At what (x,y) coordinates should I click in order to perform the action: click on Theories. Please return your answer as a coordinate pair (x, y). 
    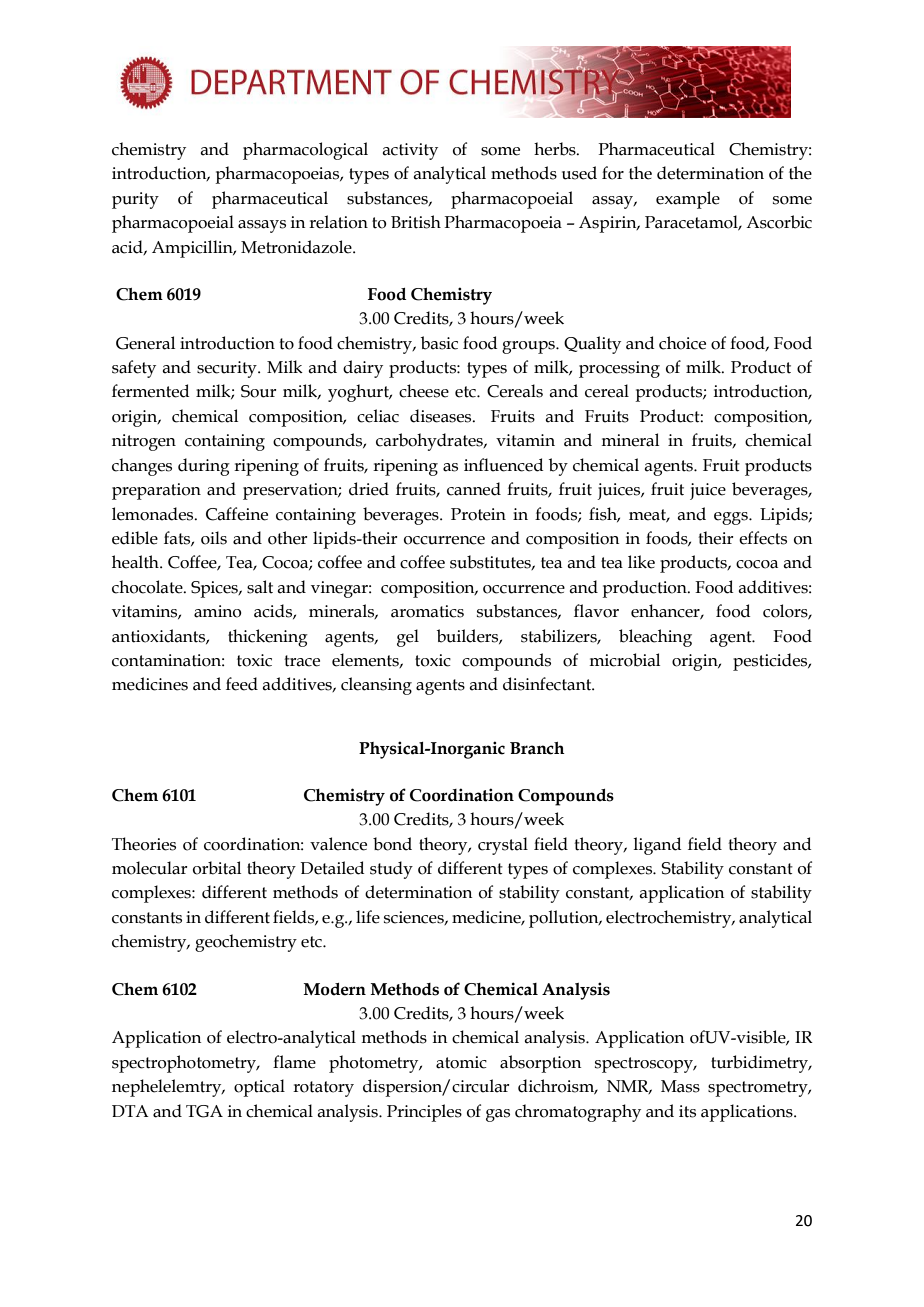
    Looking at the image, I should click on (144, 844).
